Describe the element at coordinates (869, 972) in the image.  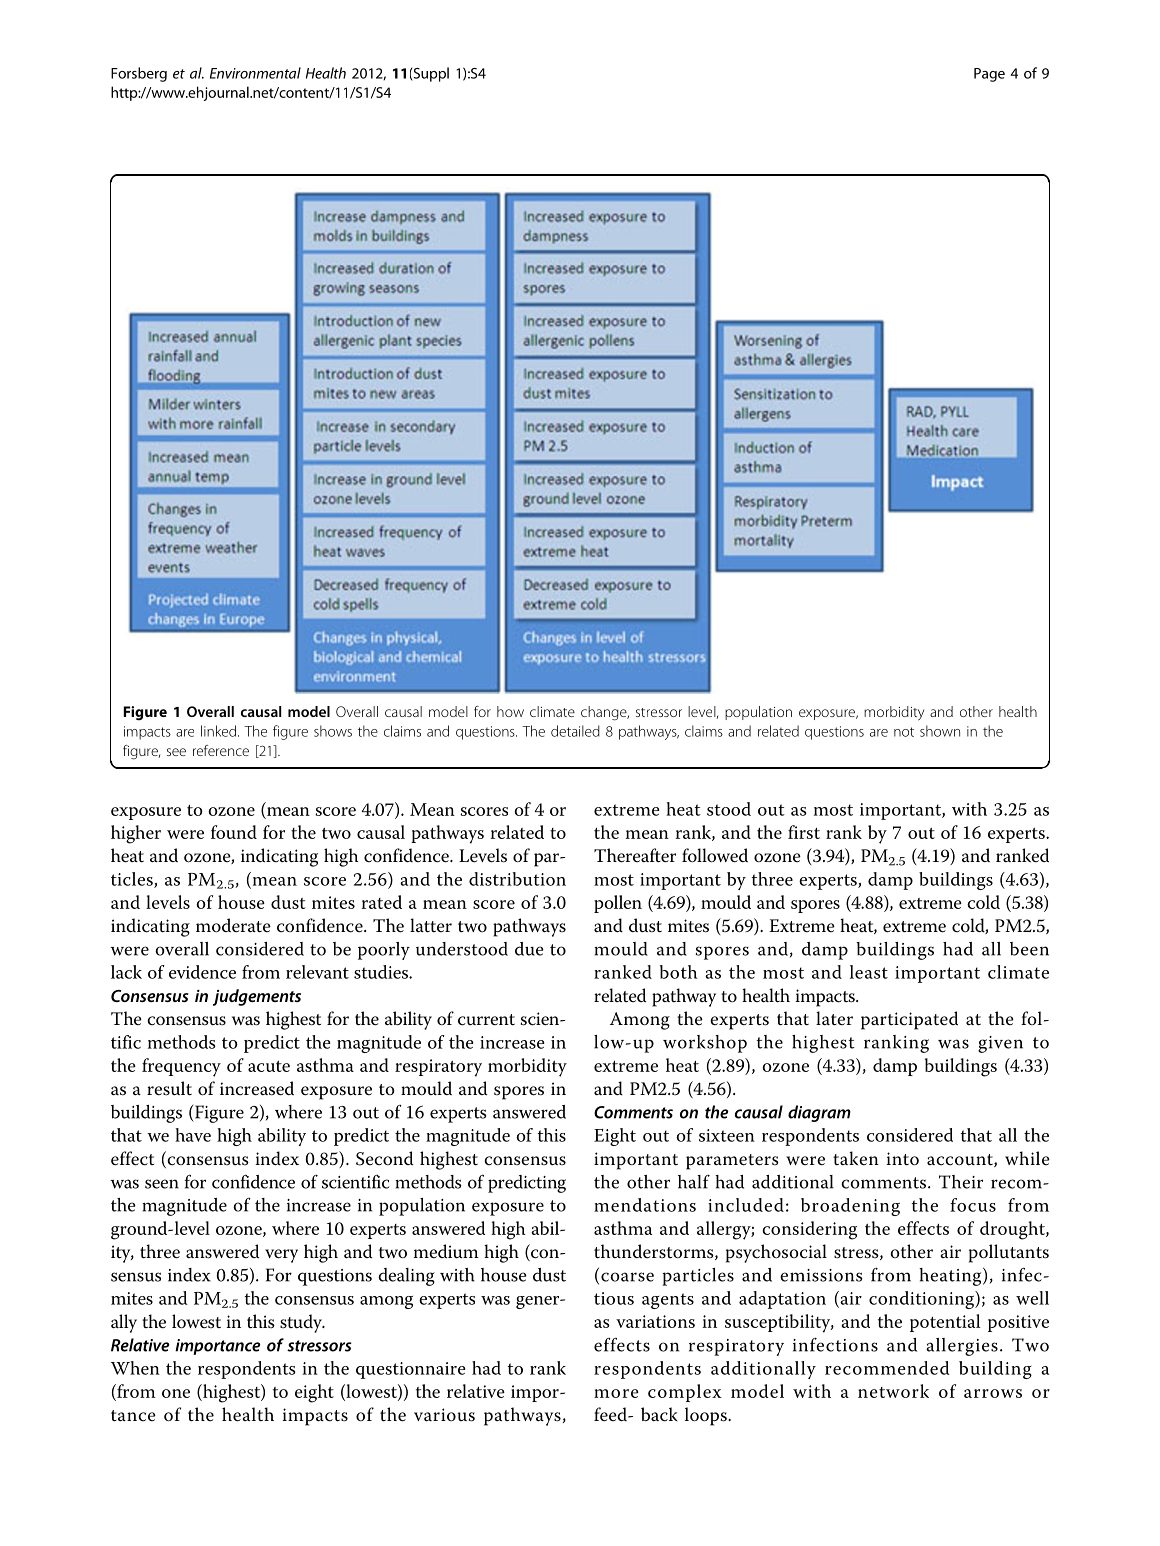
I see `least` at that location.
